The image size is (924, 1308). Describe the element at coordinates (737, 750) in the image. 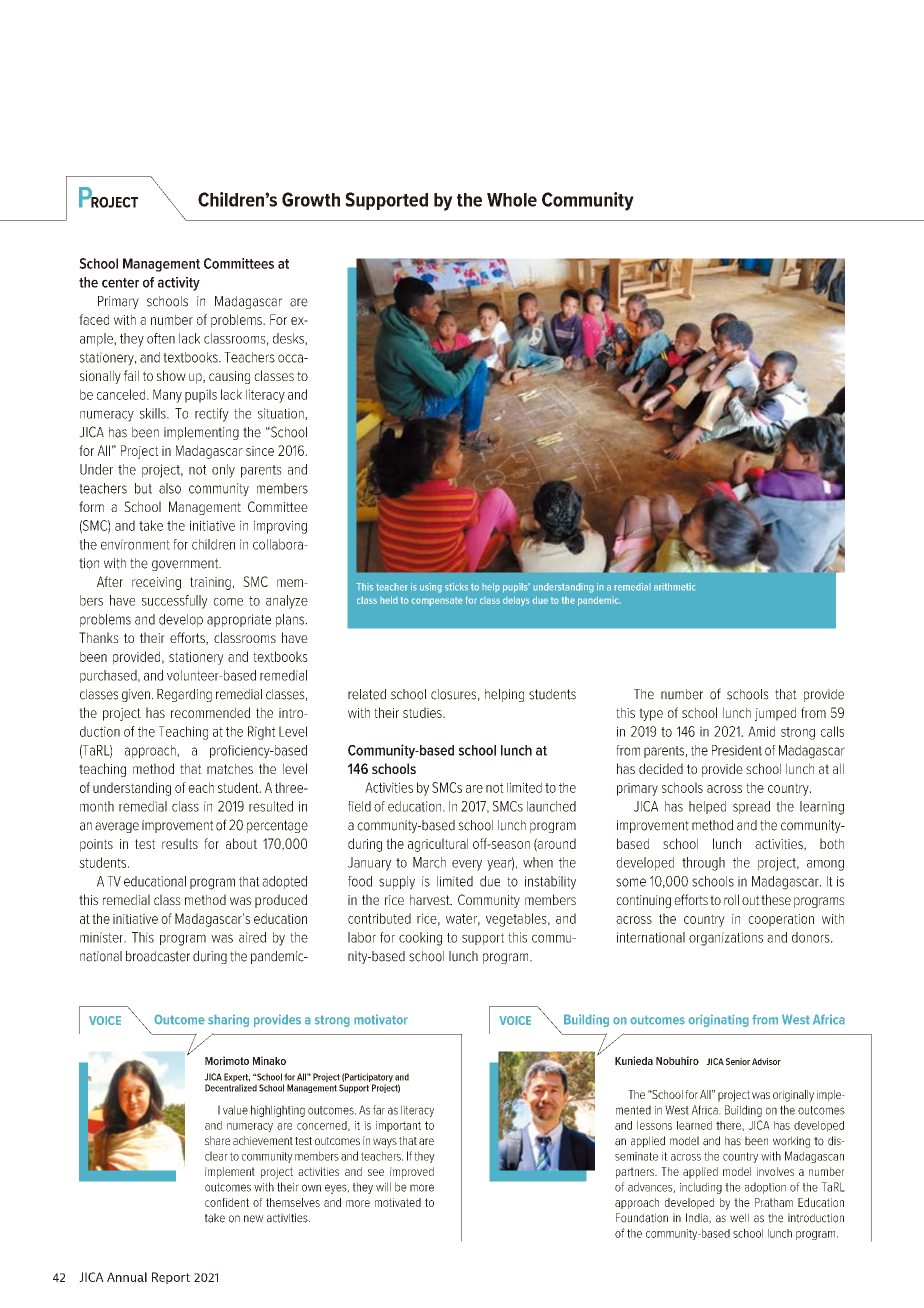

I see `President` at that location.
